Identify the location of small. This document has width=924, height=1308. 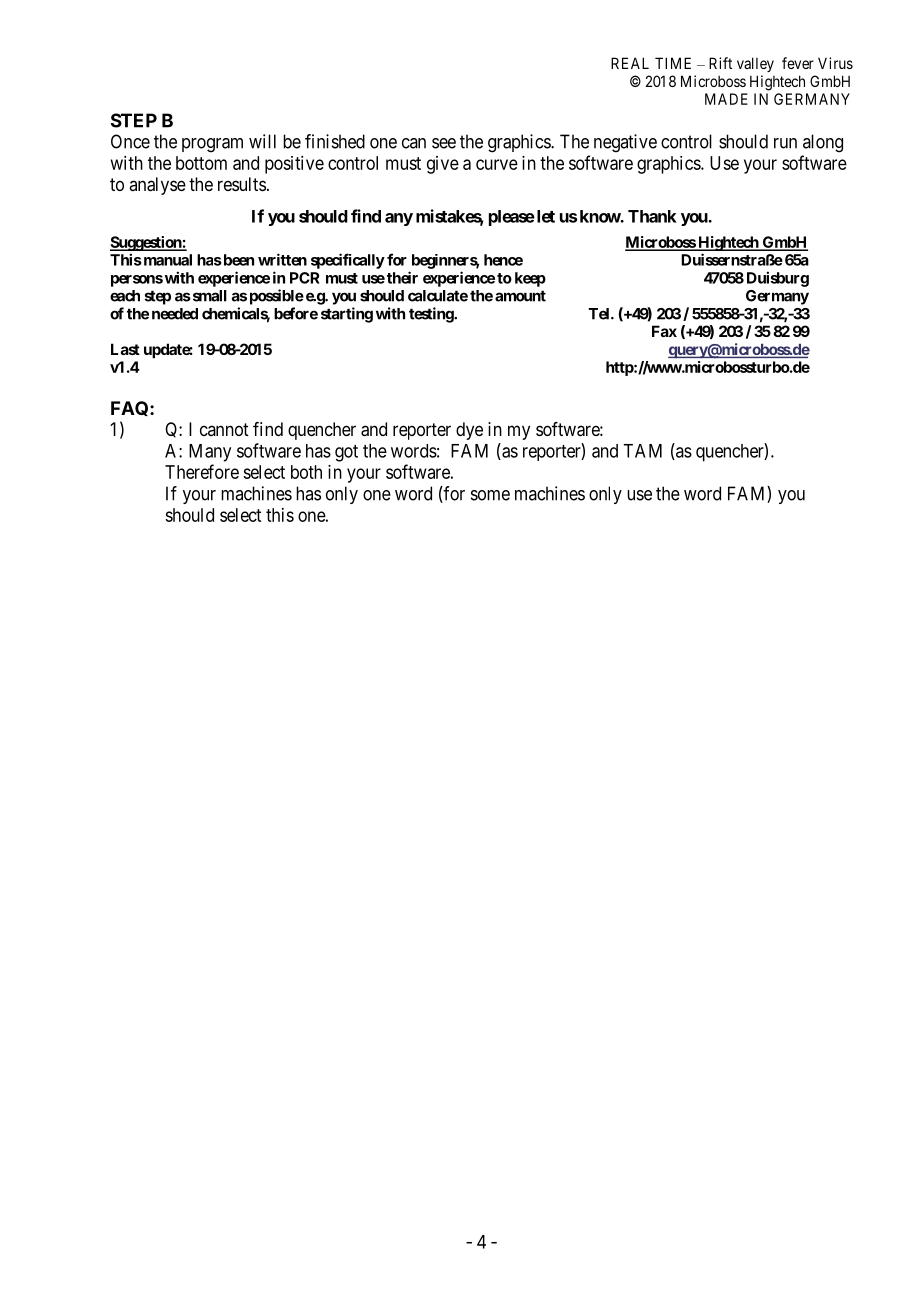
(208, 296).
